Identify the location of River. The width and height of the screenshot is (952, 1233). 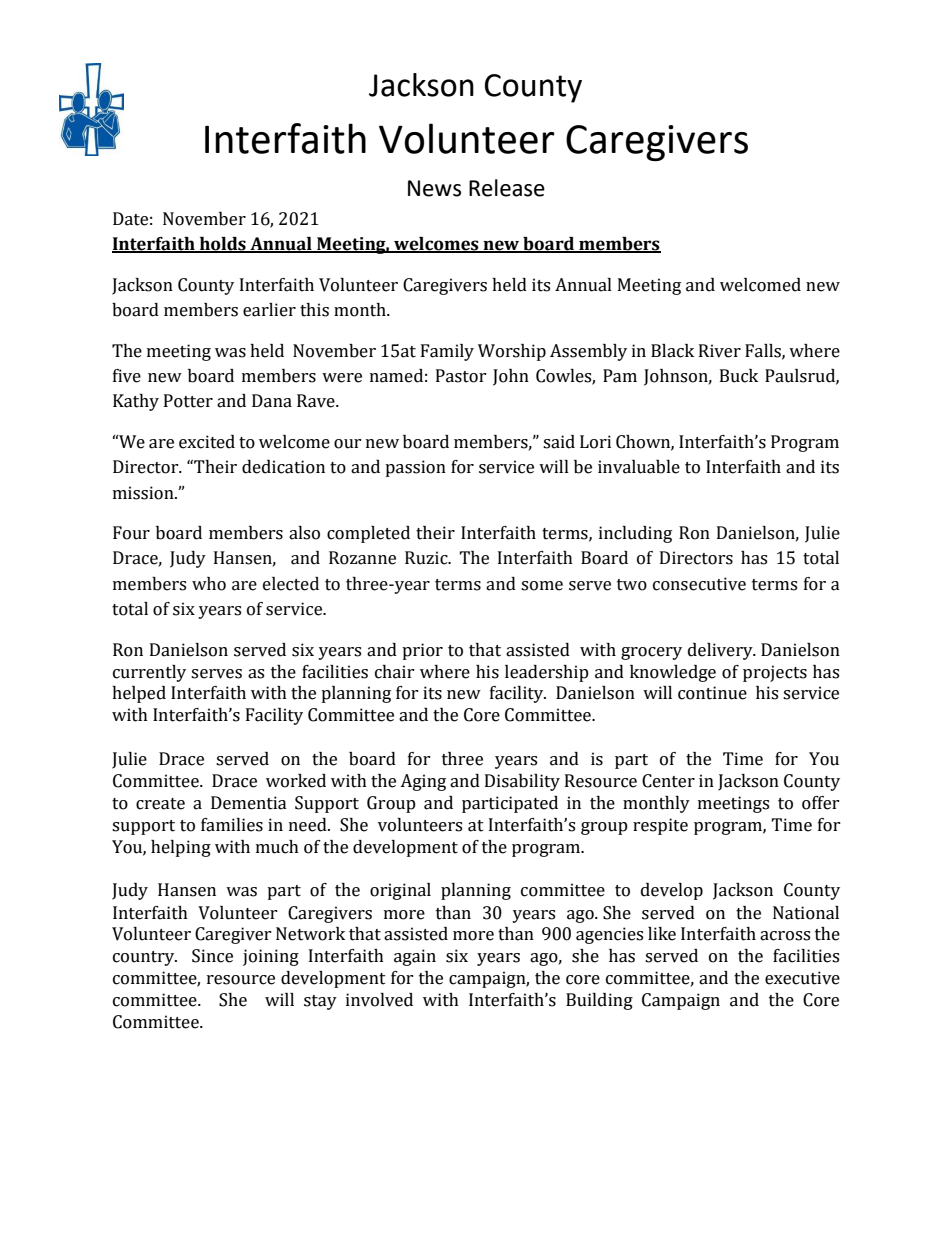
(720, 351).
